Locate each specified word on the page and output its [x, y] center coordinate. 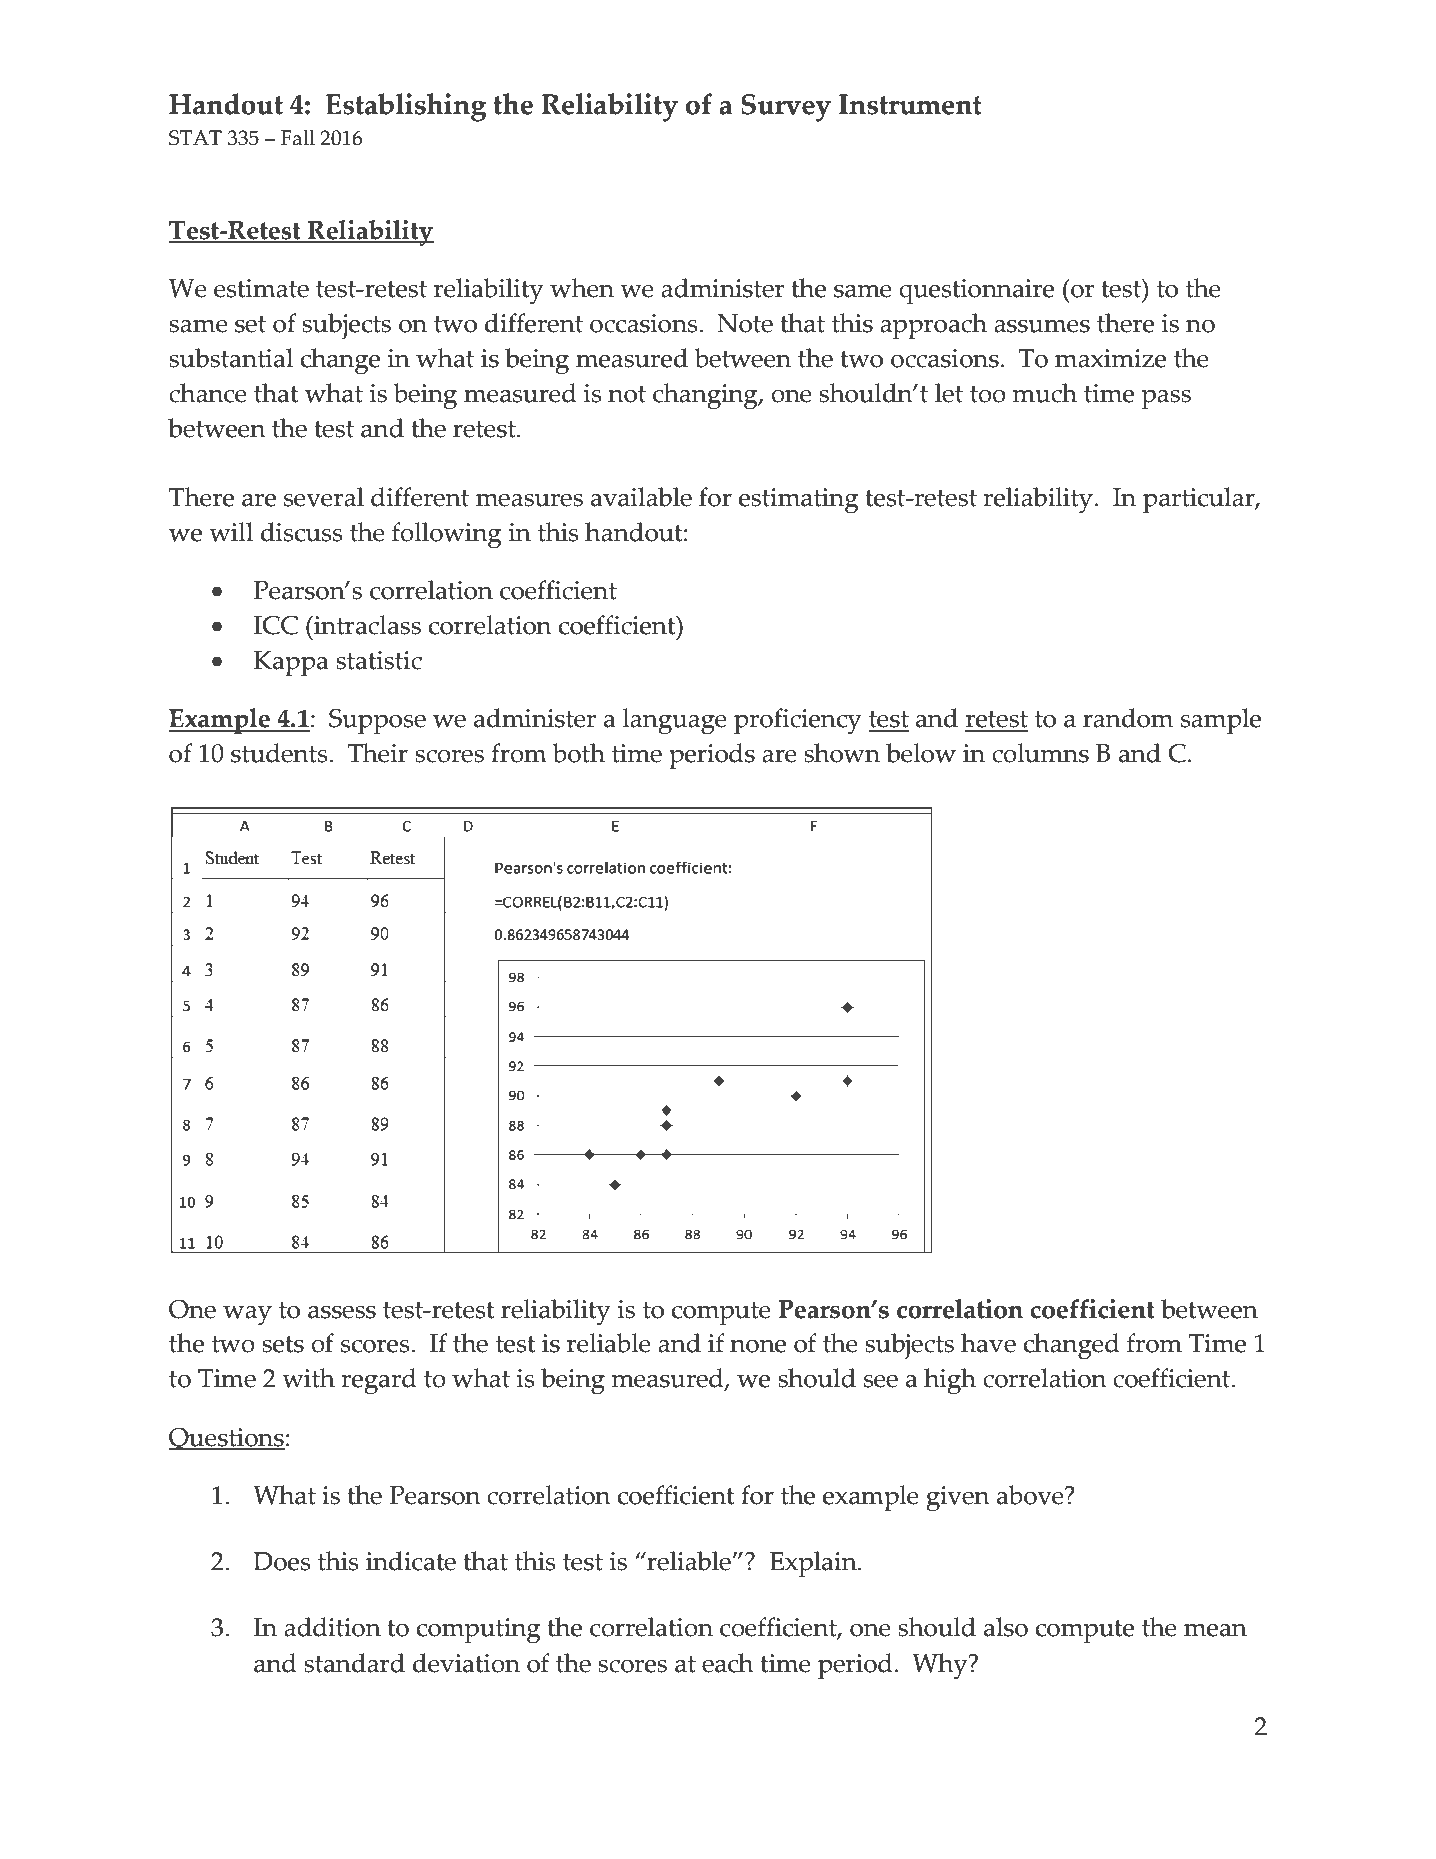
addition [332, 1627]
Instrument [910, 104]
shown [842, 753]
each [728, 1663]
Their [377, 753]
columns [1040, 753]
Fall [298, 138]
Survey [786, 108]
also [1006, 1627]
